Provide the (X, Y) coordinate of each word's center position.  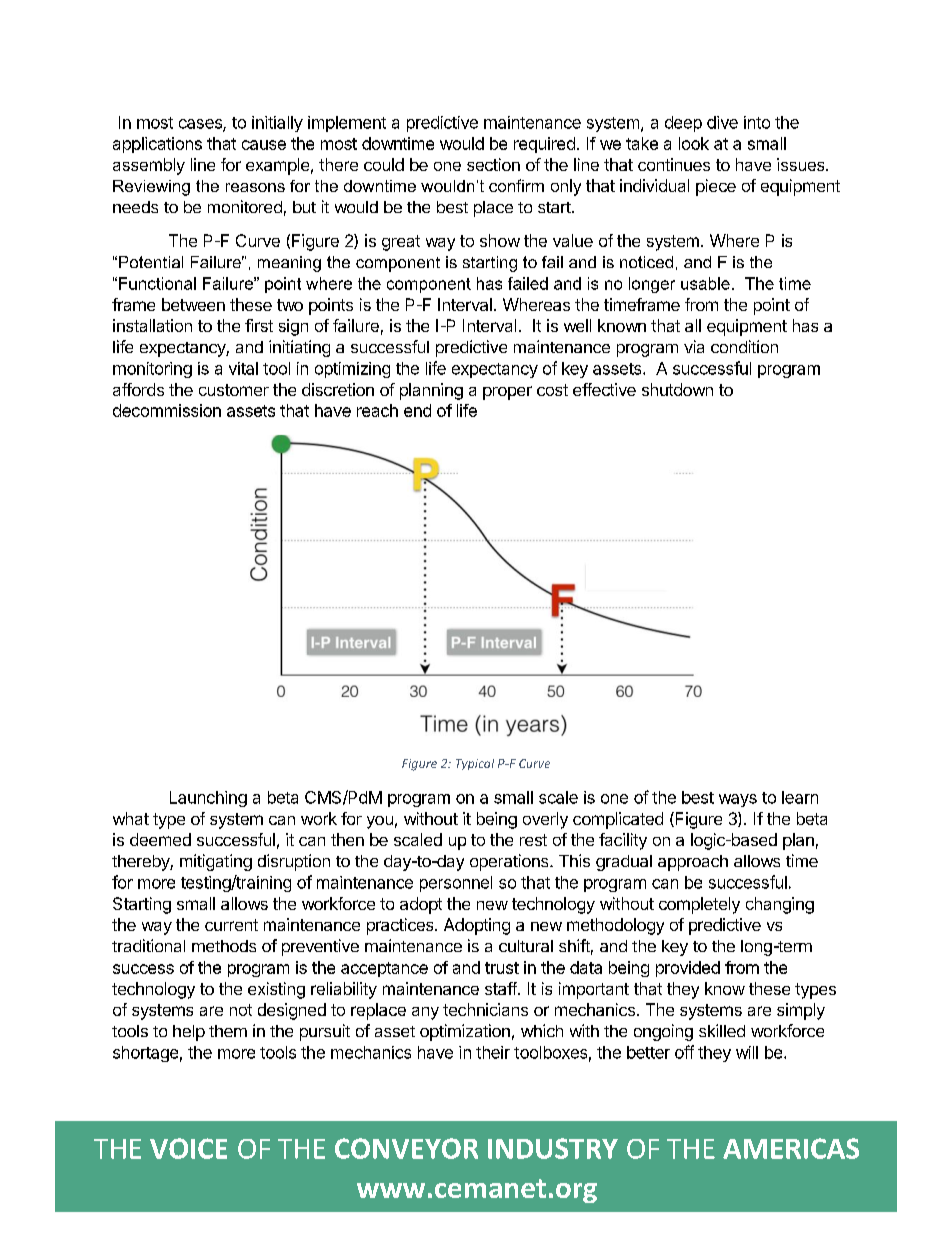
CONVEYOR (406, 1148)
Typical (475, 764)
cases (201, 125)
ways (738, 800)
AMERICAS (791, 1148)
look (694, 143)
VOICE (188, 1148)
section (493, 164)
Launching (208, 799)
